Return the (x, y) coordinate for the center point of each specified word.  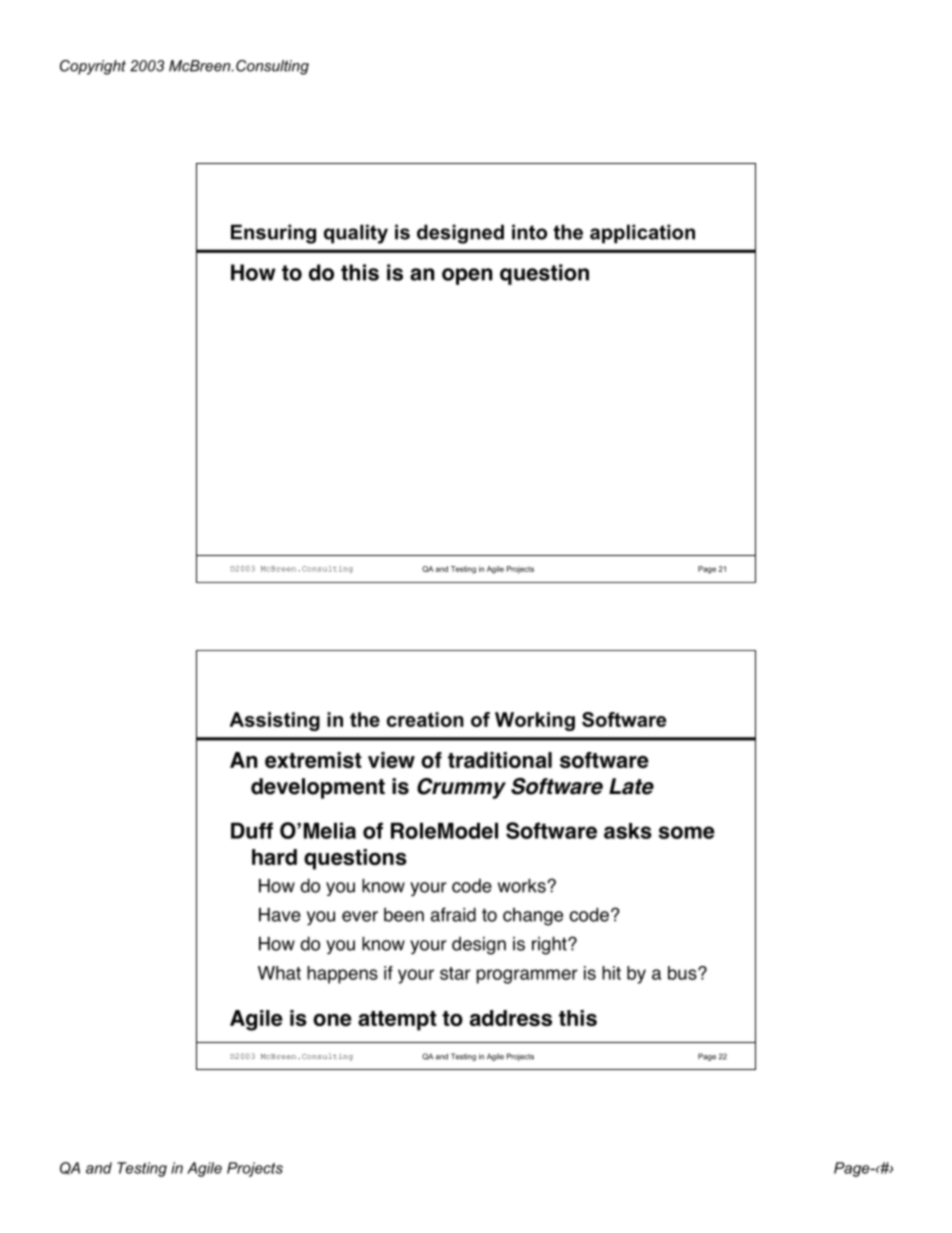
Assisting (275, 721)
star (455, 973)
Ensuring (273, 234)
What (279, 973)
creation (425, 719)
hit (611, 973)
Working (535, 721)
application (642, 234)
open (467, 276)
